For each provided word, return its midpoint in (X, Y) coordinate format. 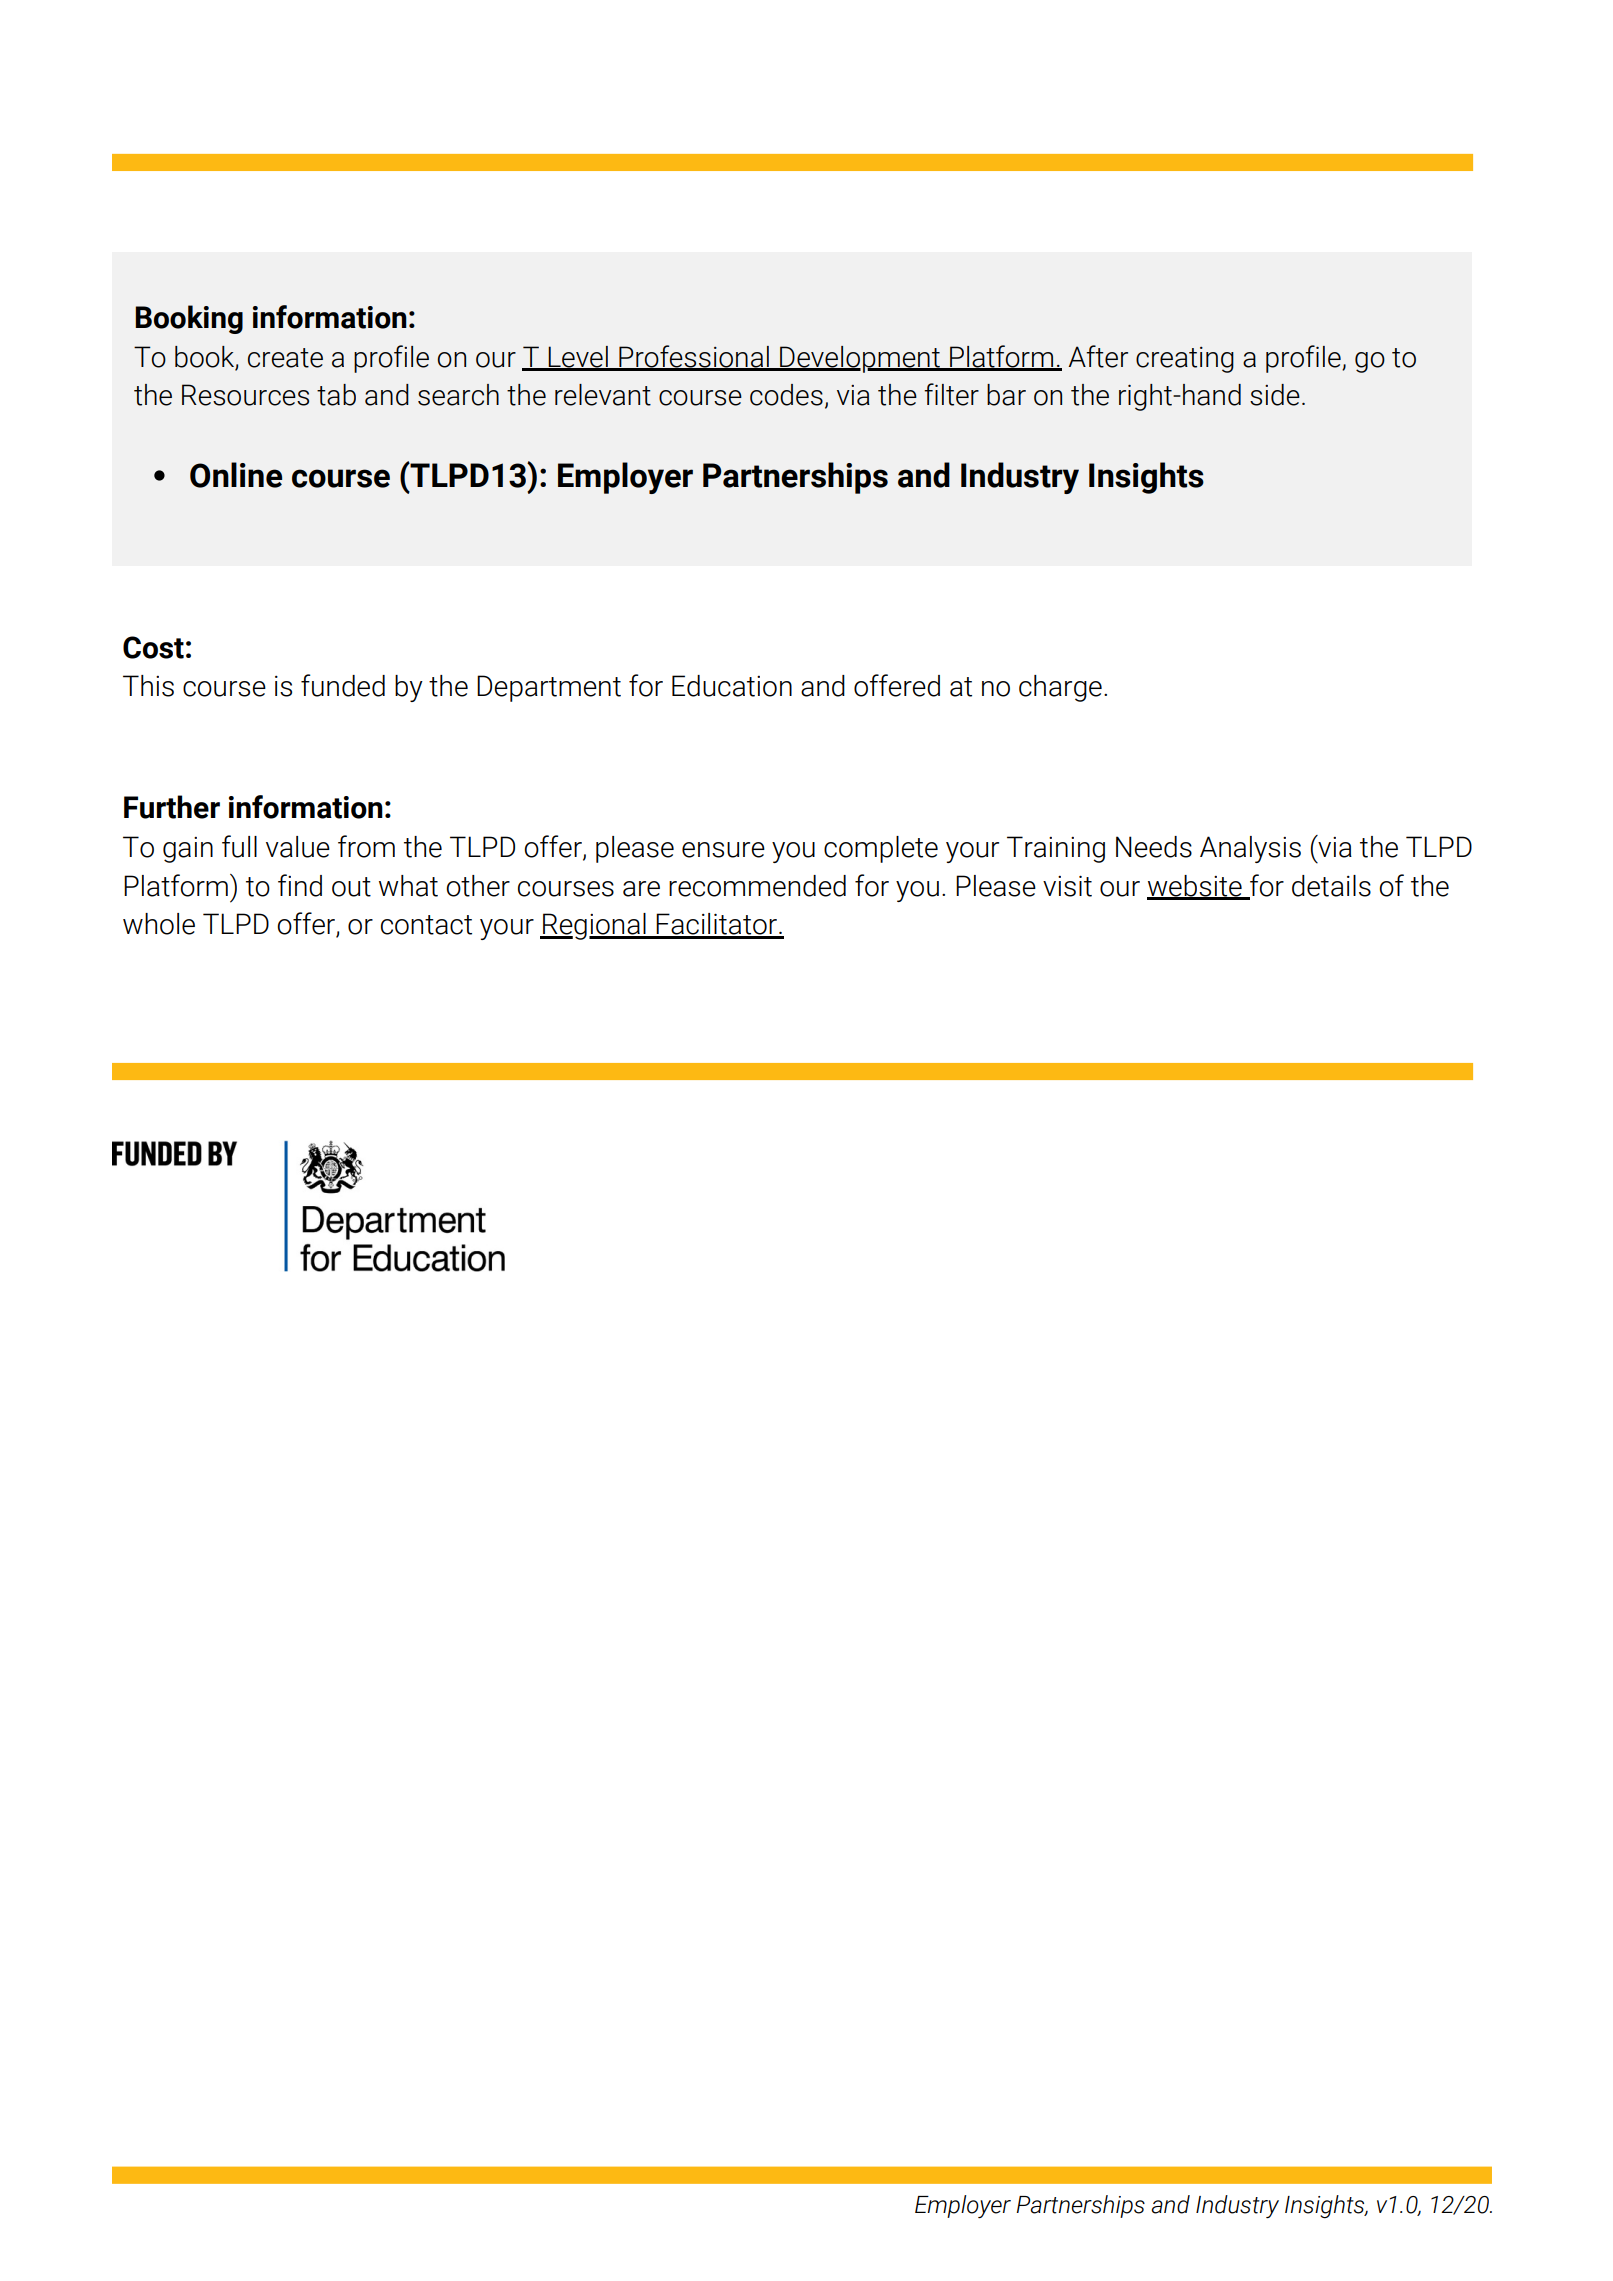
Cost (153, 647)
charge (1060, 688)
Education (732, 686)
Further (172, 807)
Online (236, 475)
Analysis (1250, 849)
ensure (723, 850)
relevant (603, 395)
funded (343, 685)
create (285, 358)
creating (1185, 360)
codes (786, 395)
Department (549, 688)
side (1275, 395)
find (300, 885)
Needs (1154, 847)
